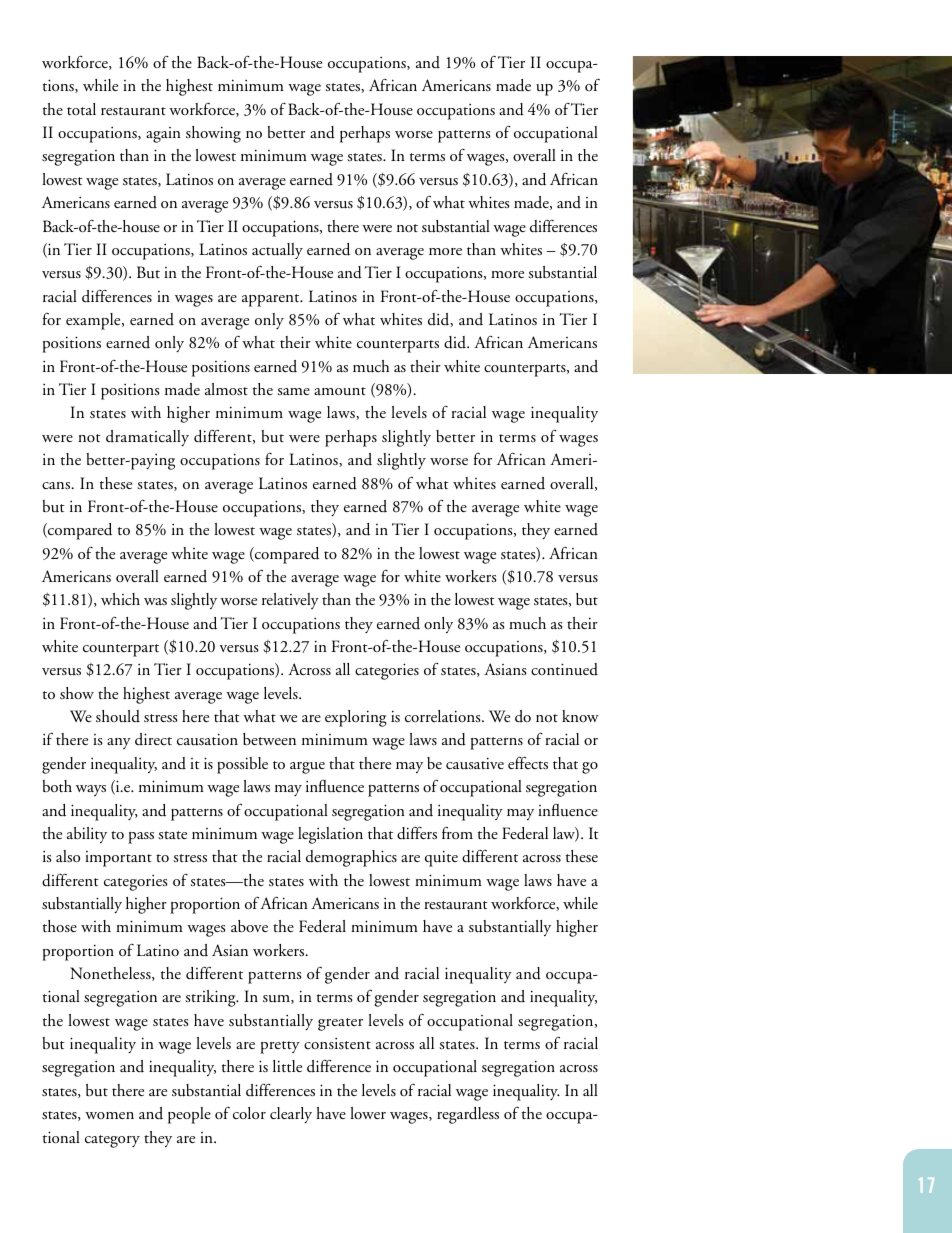 Image resolution: width=952 pixels, height=1233 pixels. Describe the element at coordinates (468, 1115) in the screenshot. I see `regardless` at that location.
